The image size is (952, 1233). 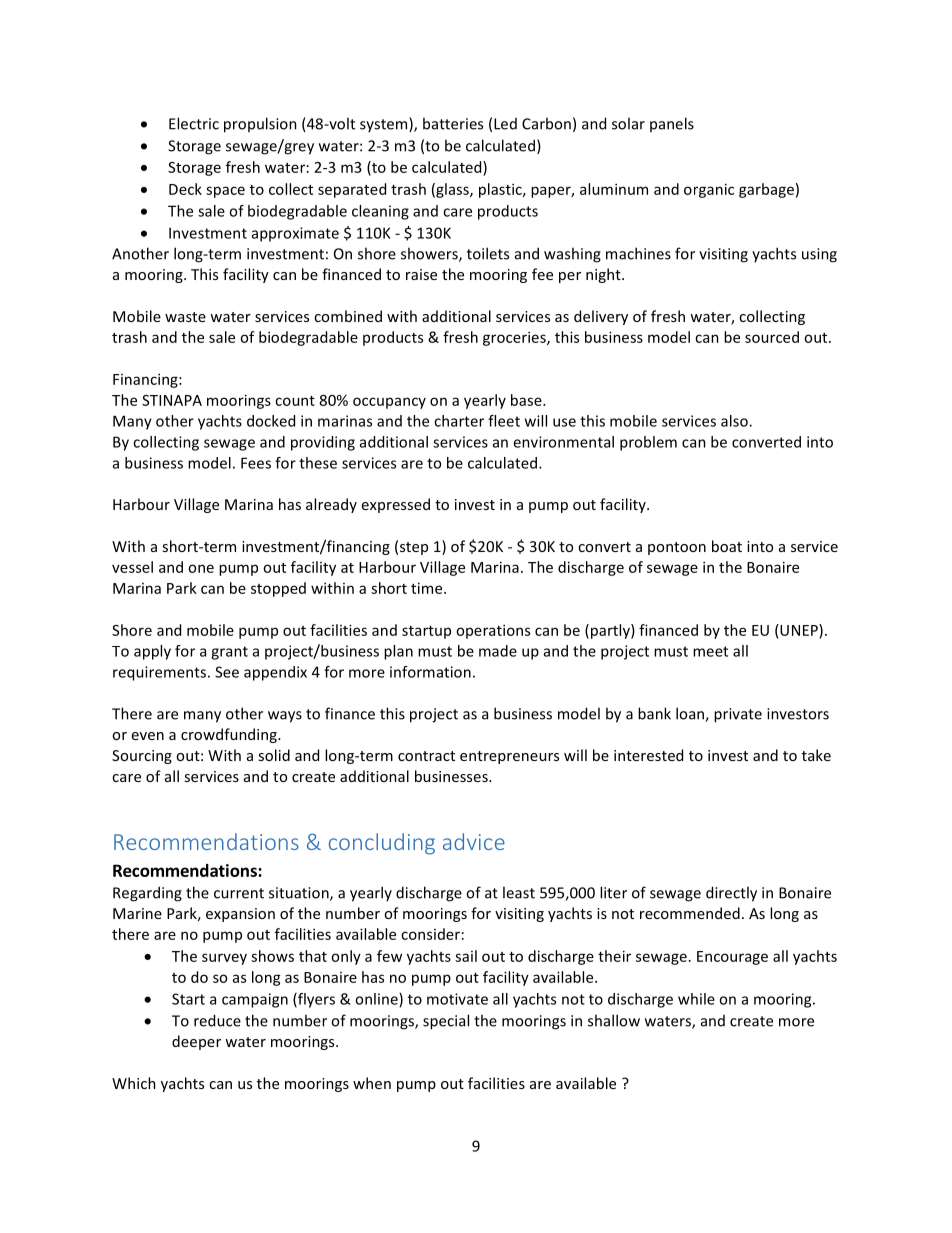 What do you see at coordinates (201, 568) in the document?
I see `one` at bounding box center [201, 568].
